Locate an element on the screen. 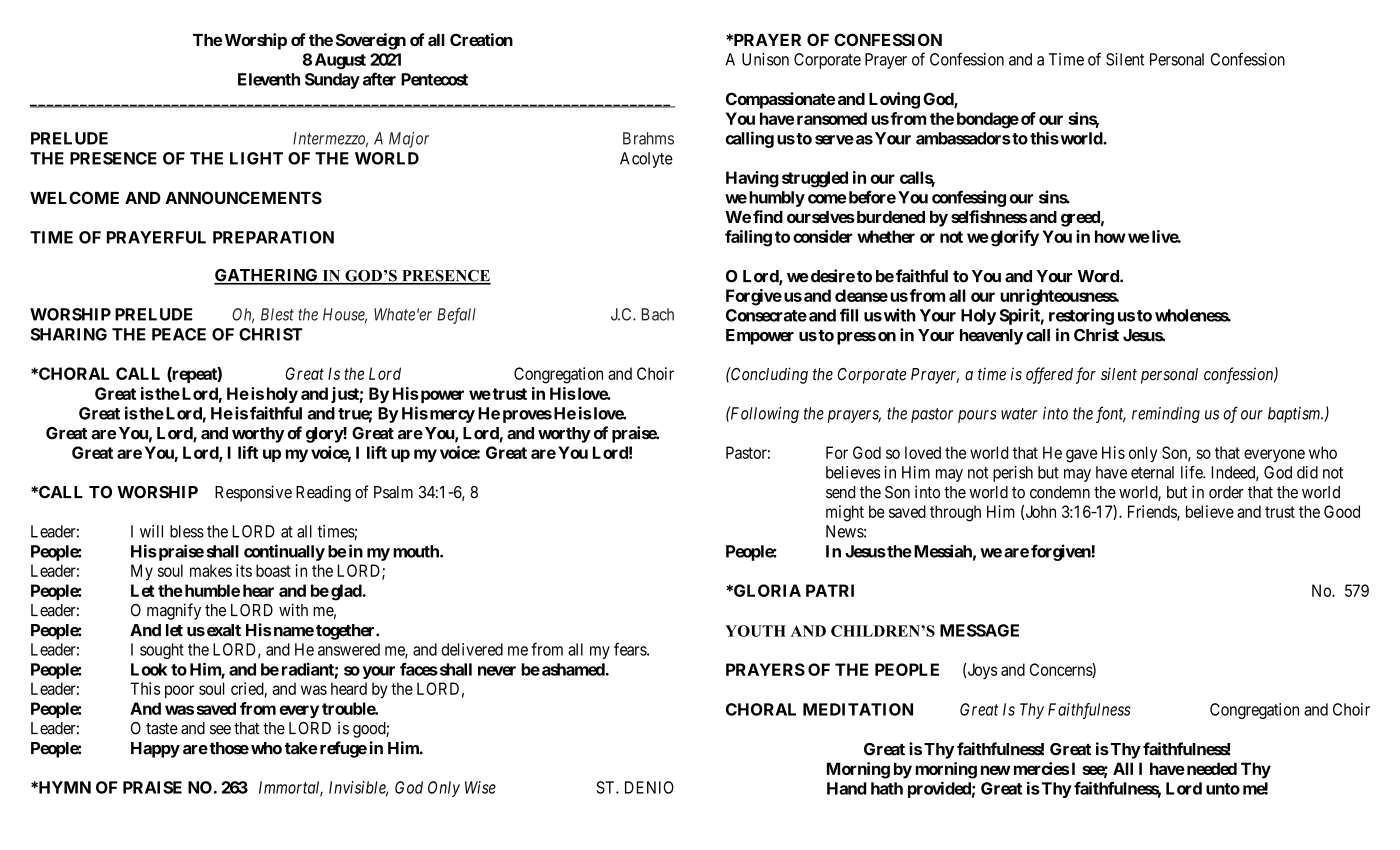 The height and width of the screenshot is (850, 1400). Eleventh is located at coordinates (269, 79).
